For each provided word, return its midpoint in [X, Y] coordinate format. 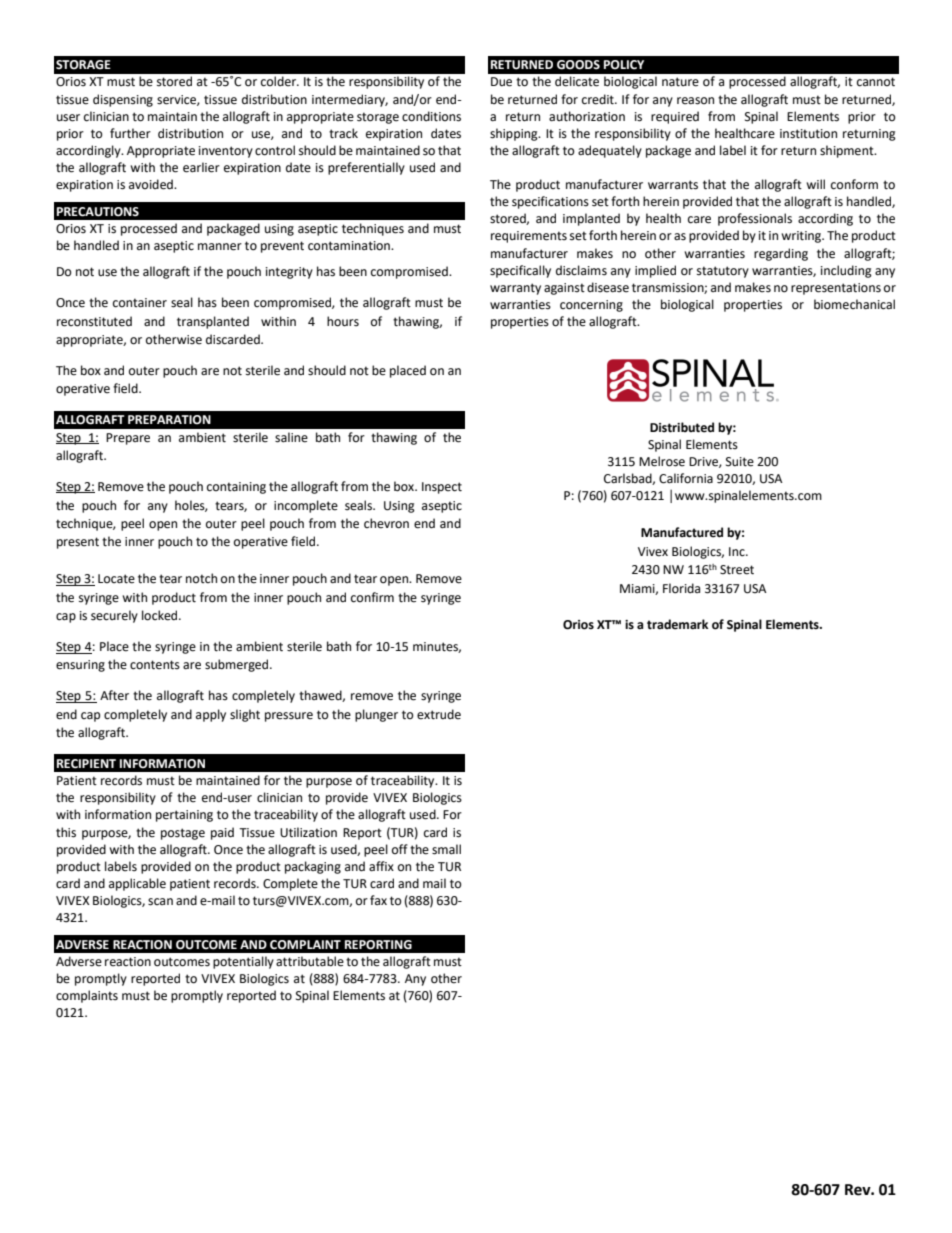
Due [501, 82]
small [446, 849]
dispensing [123, 100]
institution [808, 134]
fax [378, 900]
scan [160, 902]
